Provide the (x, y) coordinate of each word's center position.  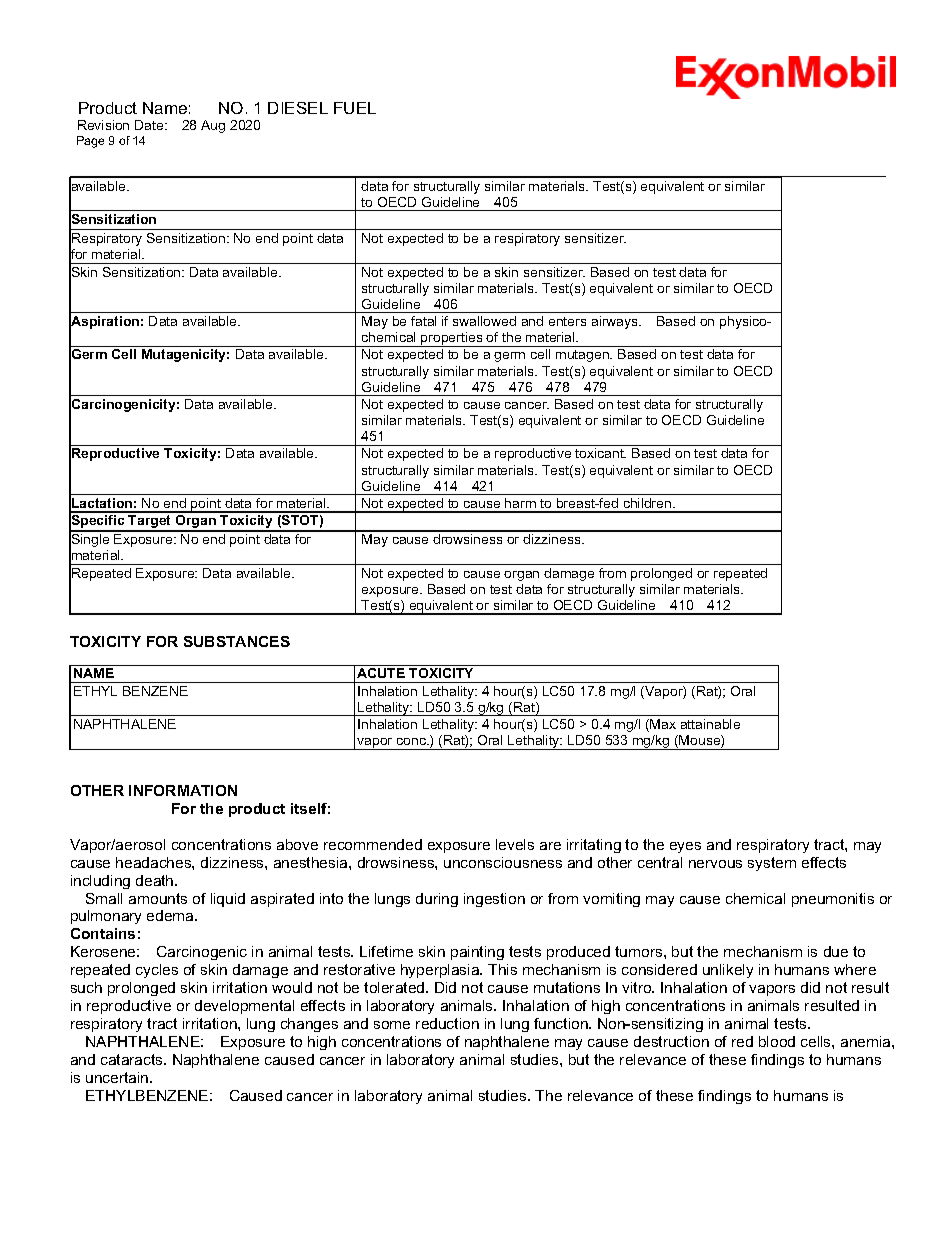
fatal (423, 321)
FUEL (355, 108)
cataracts (133, 1059)
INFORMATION (183, 790)
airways (616, 322)
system (772, 864)
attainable (710, 724)
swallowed (484, 321)
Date (150, 125)
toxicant (600, 453)
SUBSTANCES (237, 641)
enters (567, 321)
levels (515, 844)
